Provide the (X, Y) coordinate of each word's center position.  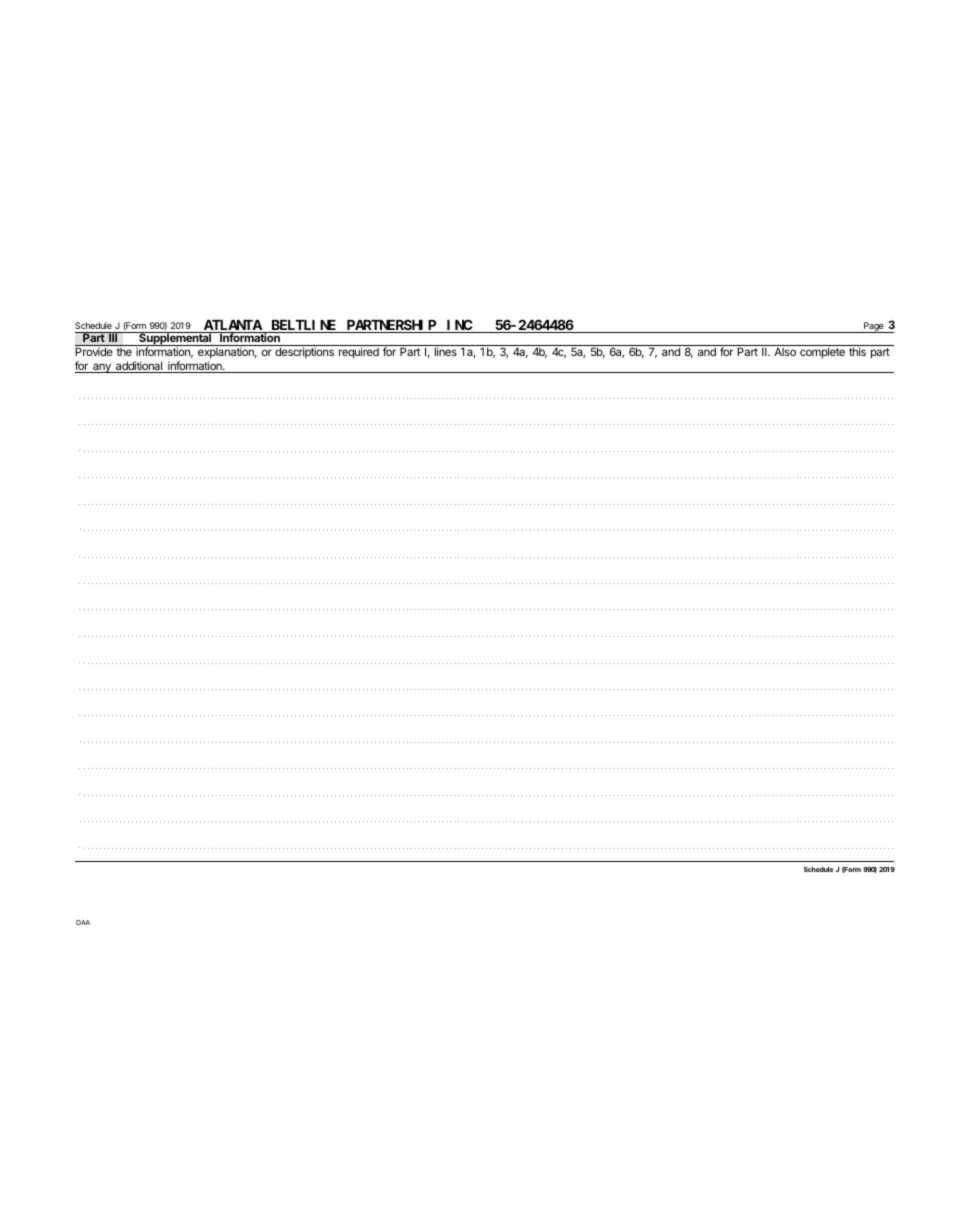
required (359, 353)
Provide (94, 351)
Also (785, 351)
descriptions (304, 353)
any (102, 368)
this (857, 351)
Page (874, 327)
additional (139, 367)
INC (459, 326)
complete (822, 353)
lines (446, 351)
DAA (83, 922)
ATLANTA (232, 326)
